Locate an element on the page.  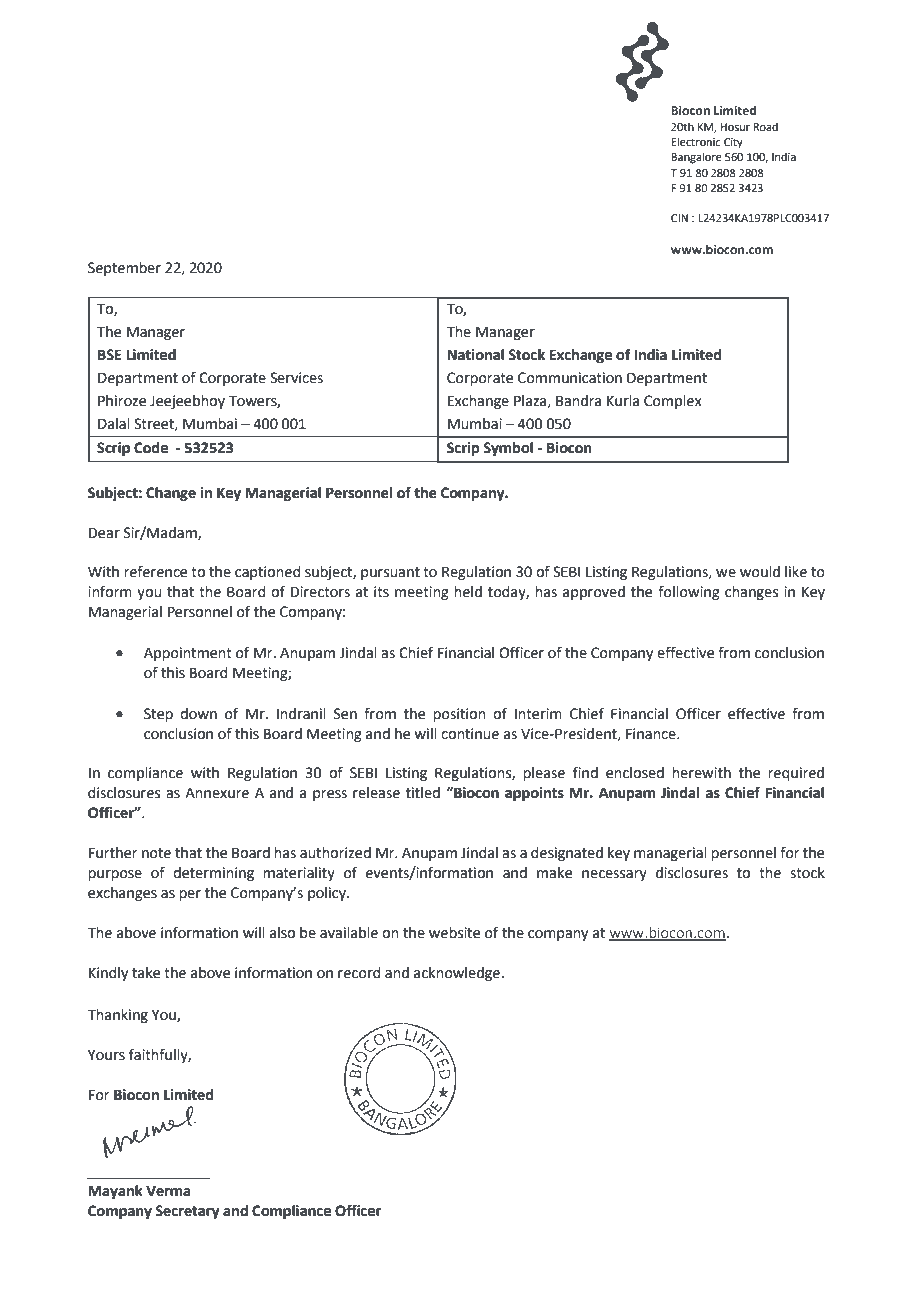
September is located at coordinates (124, 269).
